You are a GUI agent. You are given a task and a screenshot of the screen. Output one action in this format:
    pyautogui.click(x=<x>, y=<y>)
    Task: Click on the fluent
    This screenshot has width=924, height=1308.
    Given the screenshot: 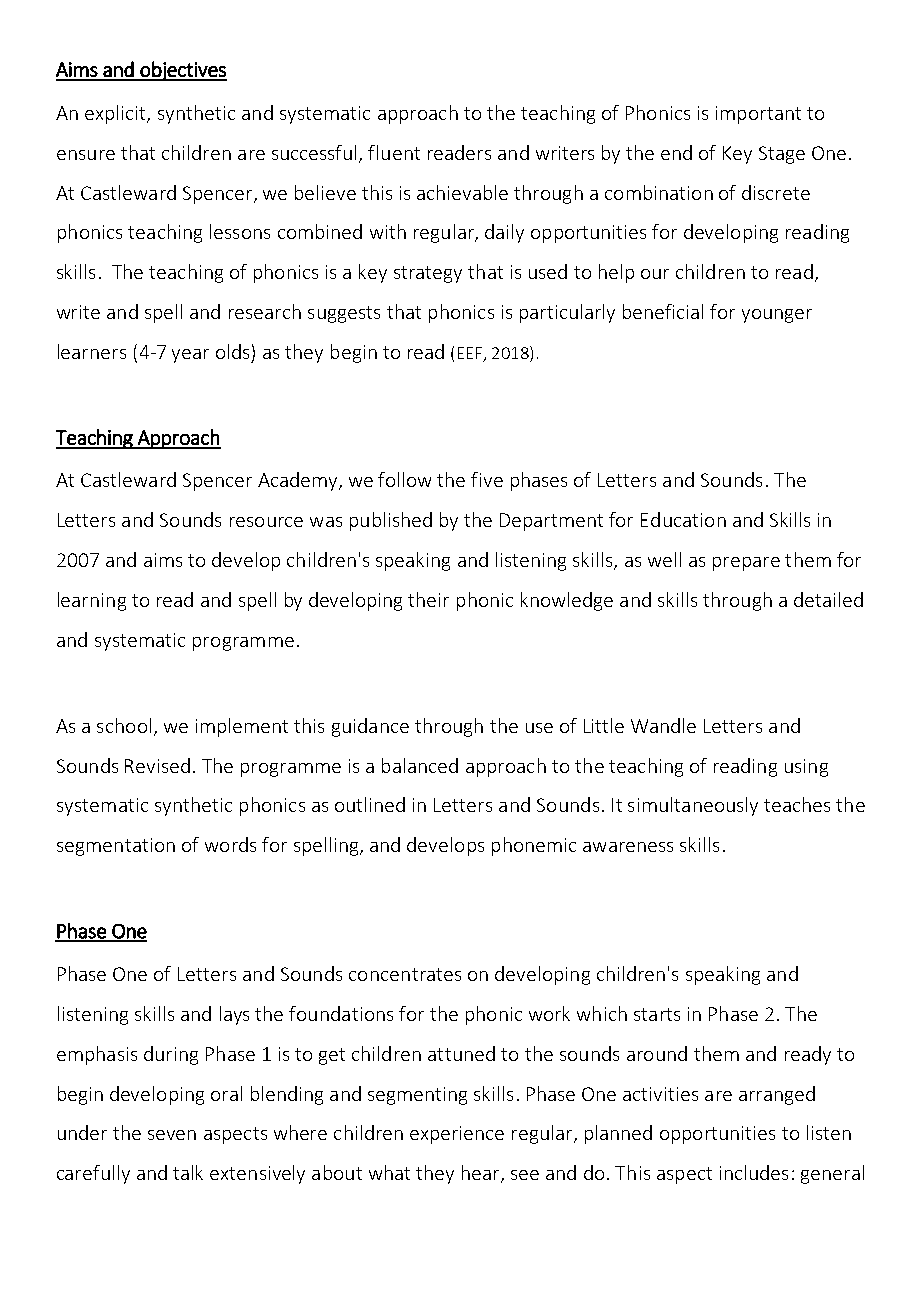 What is the action you would take?
    pyautogui.click(x=394, y=152)
